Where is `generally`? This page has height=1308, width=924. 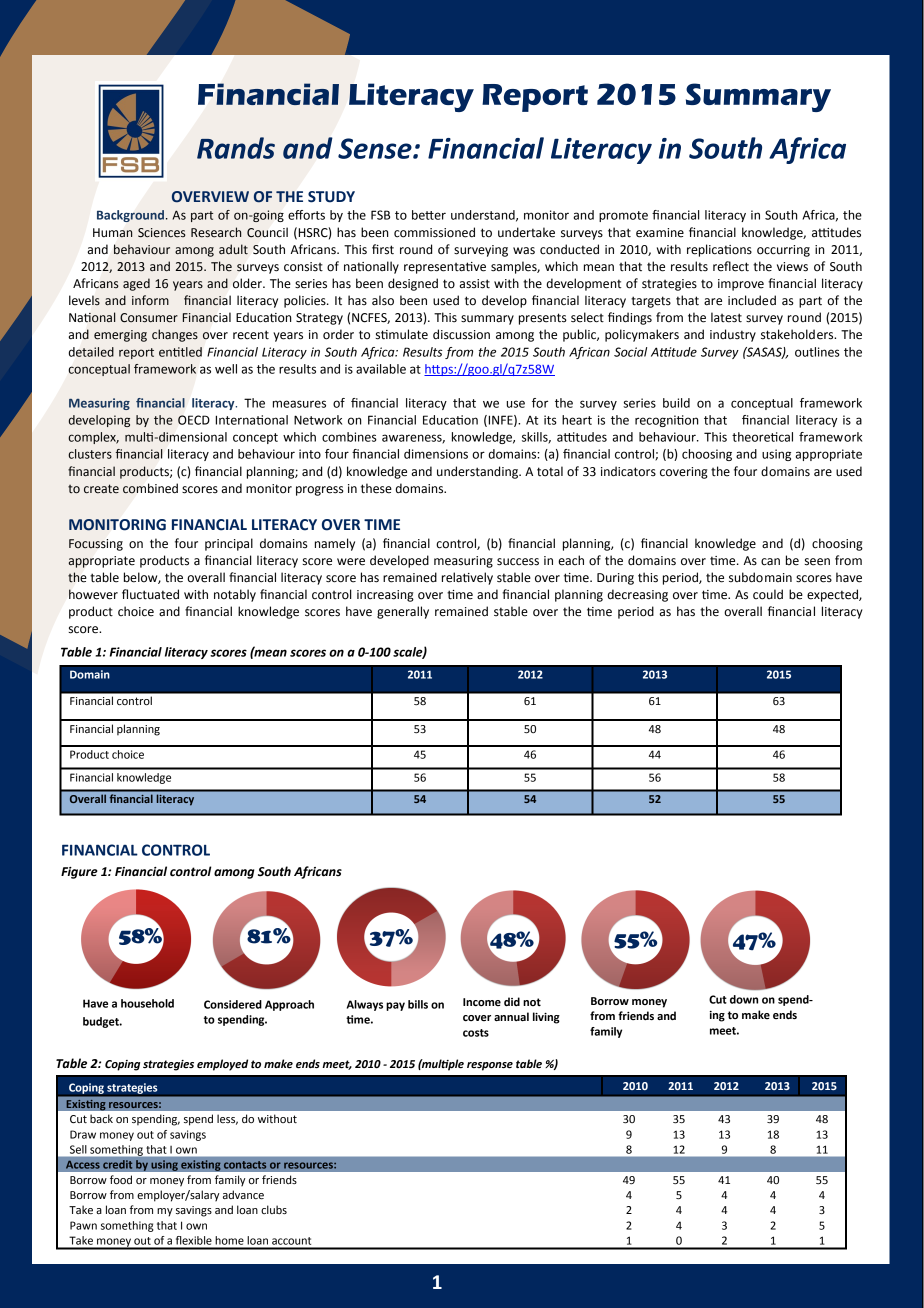 generally is located at coordinates (403, 612).
